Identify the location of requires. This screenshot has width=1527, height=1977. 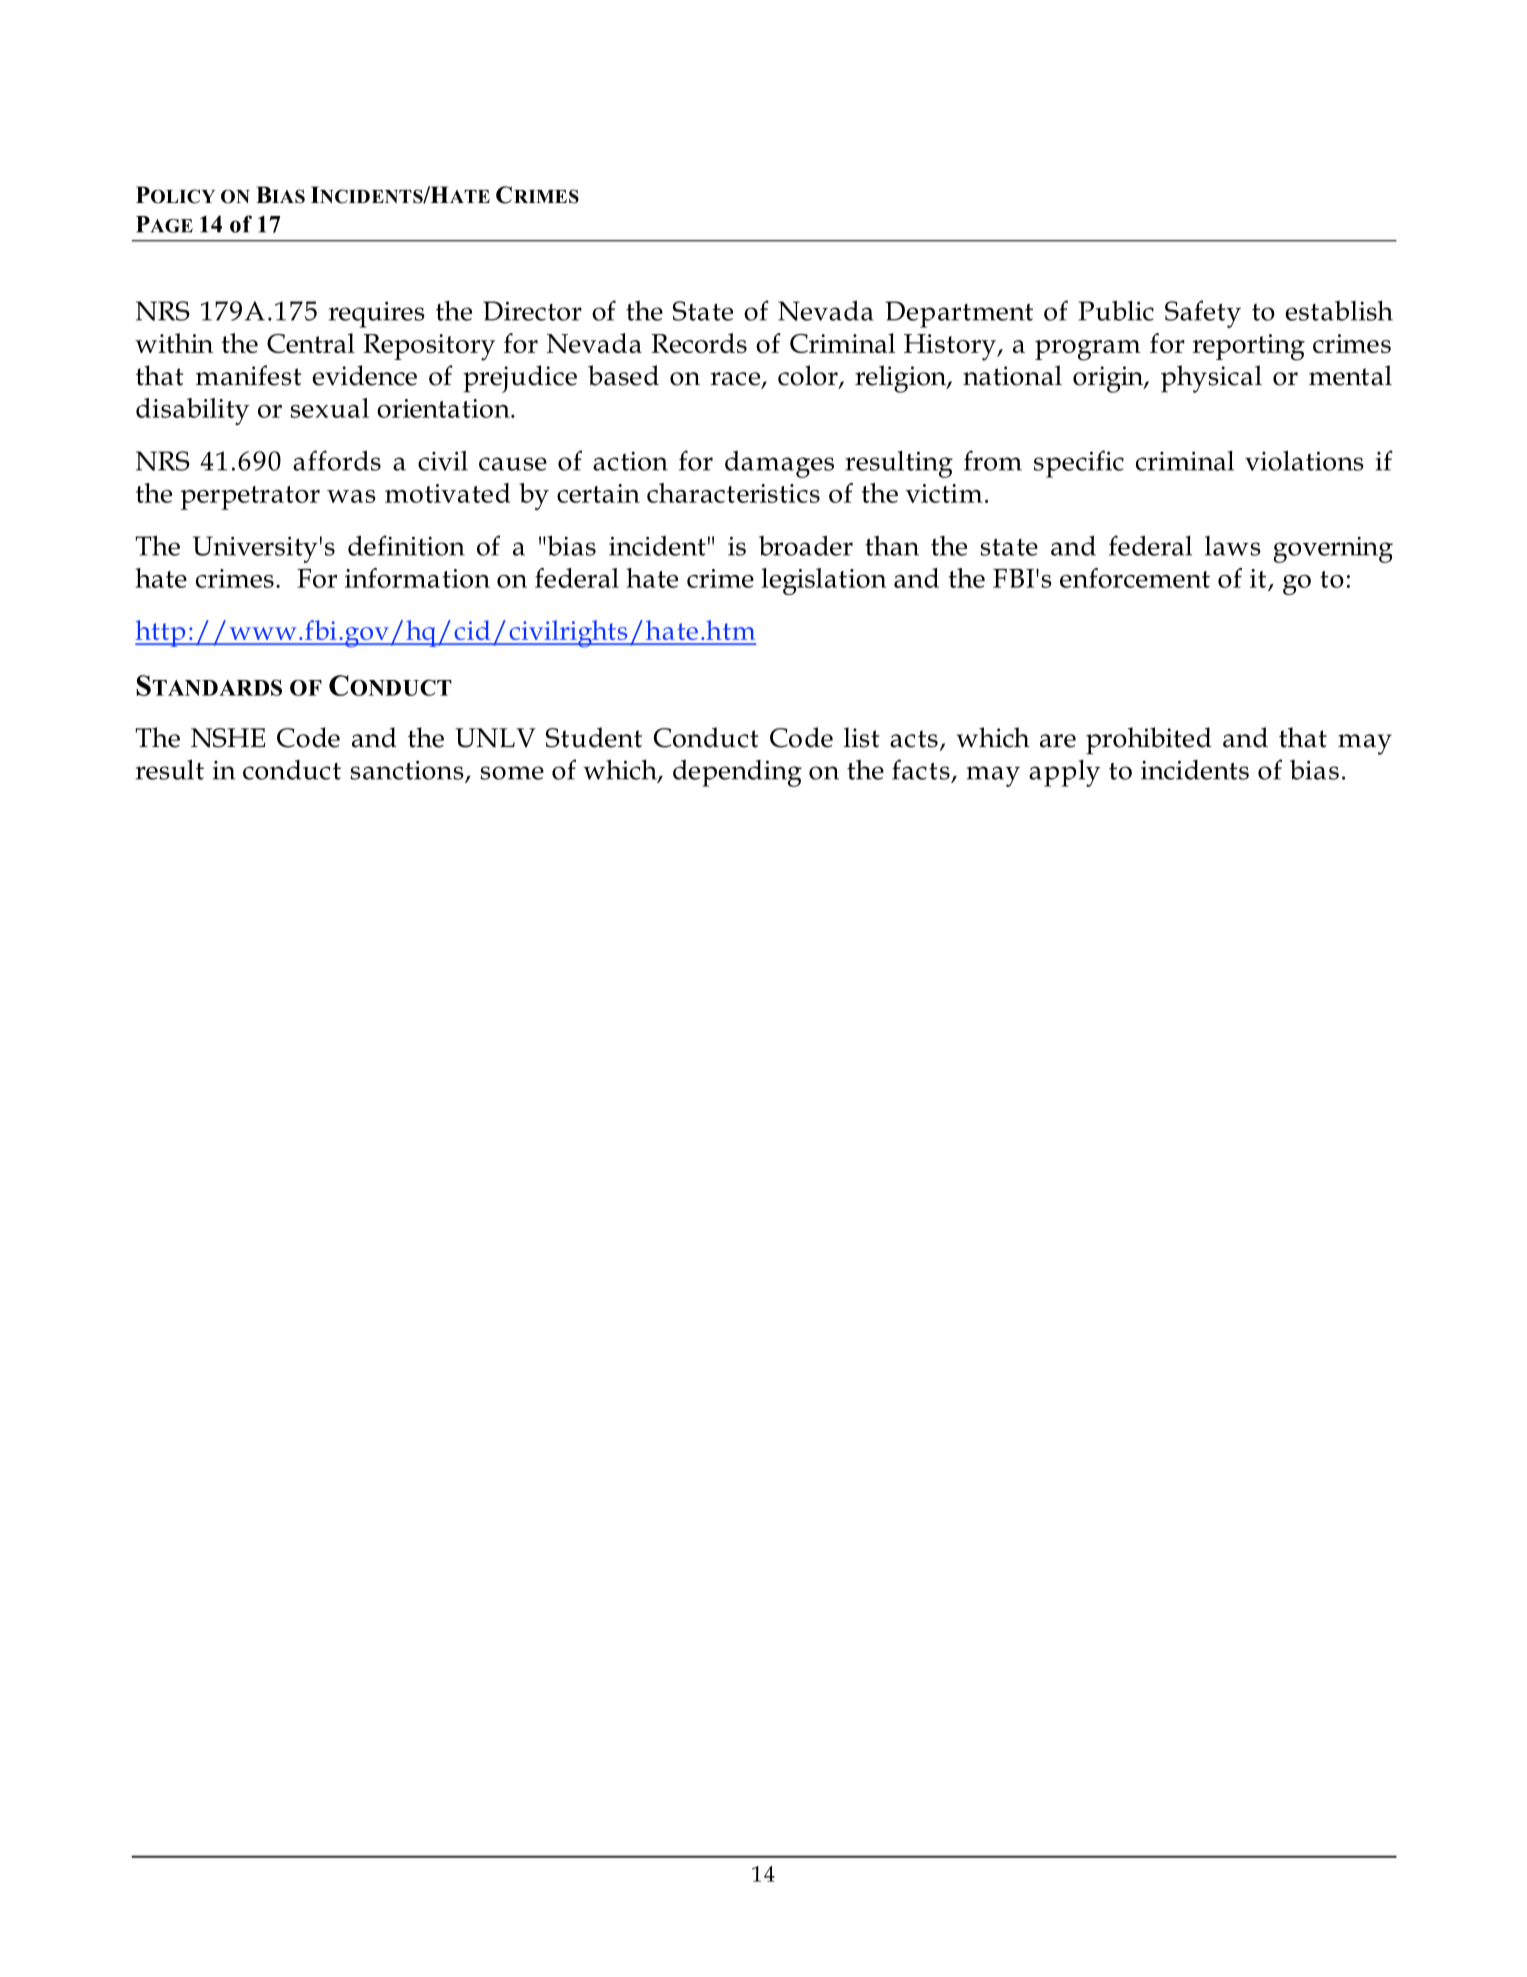
(377, 314).
